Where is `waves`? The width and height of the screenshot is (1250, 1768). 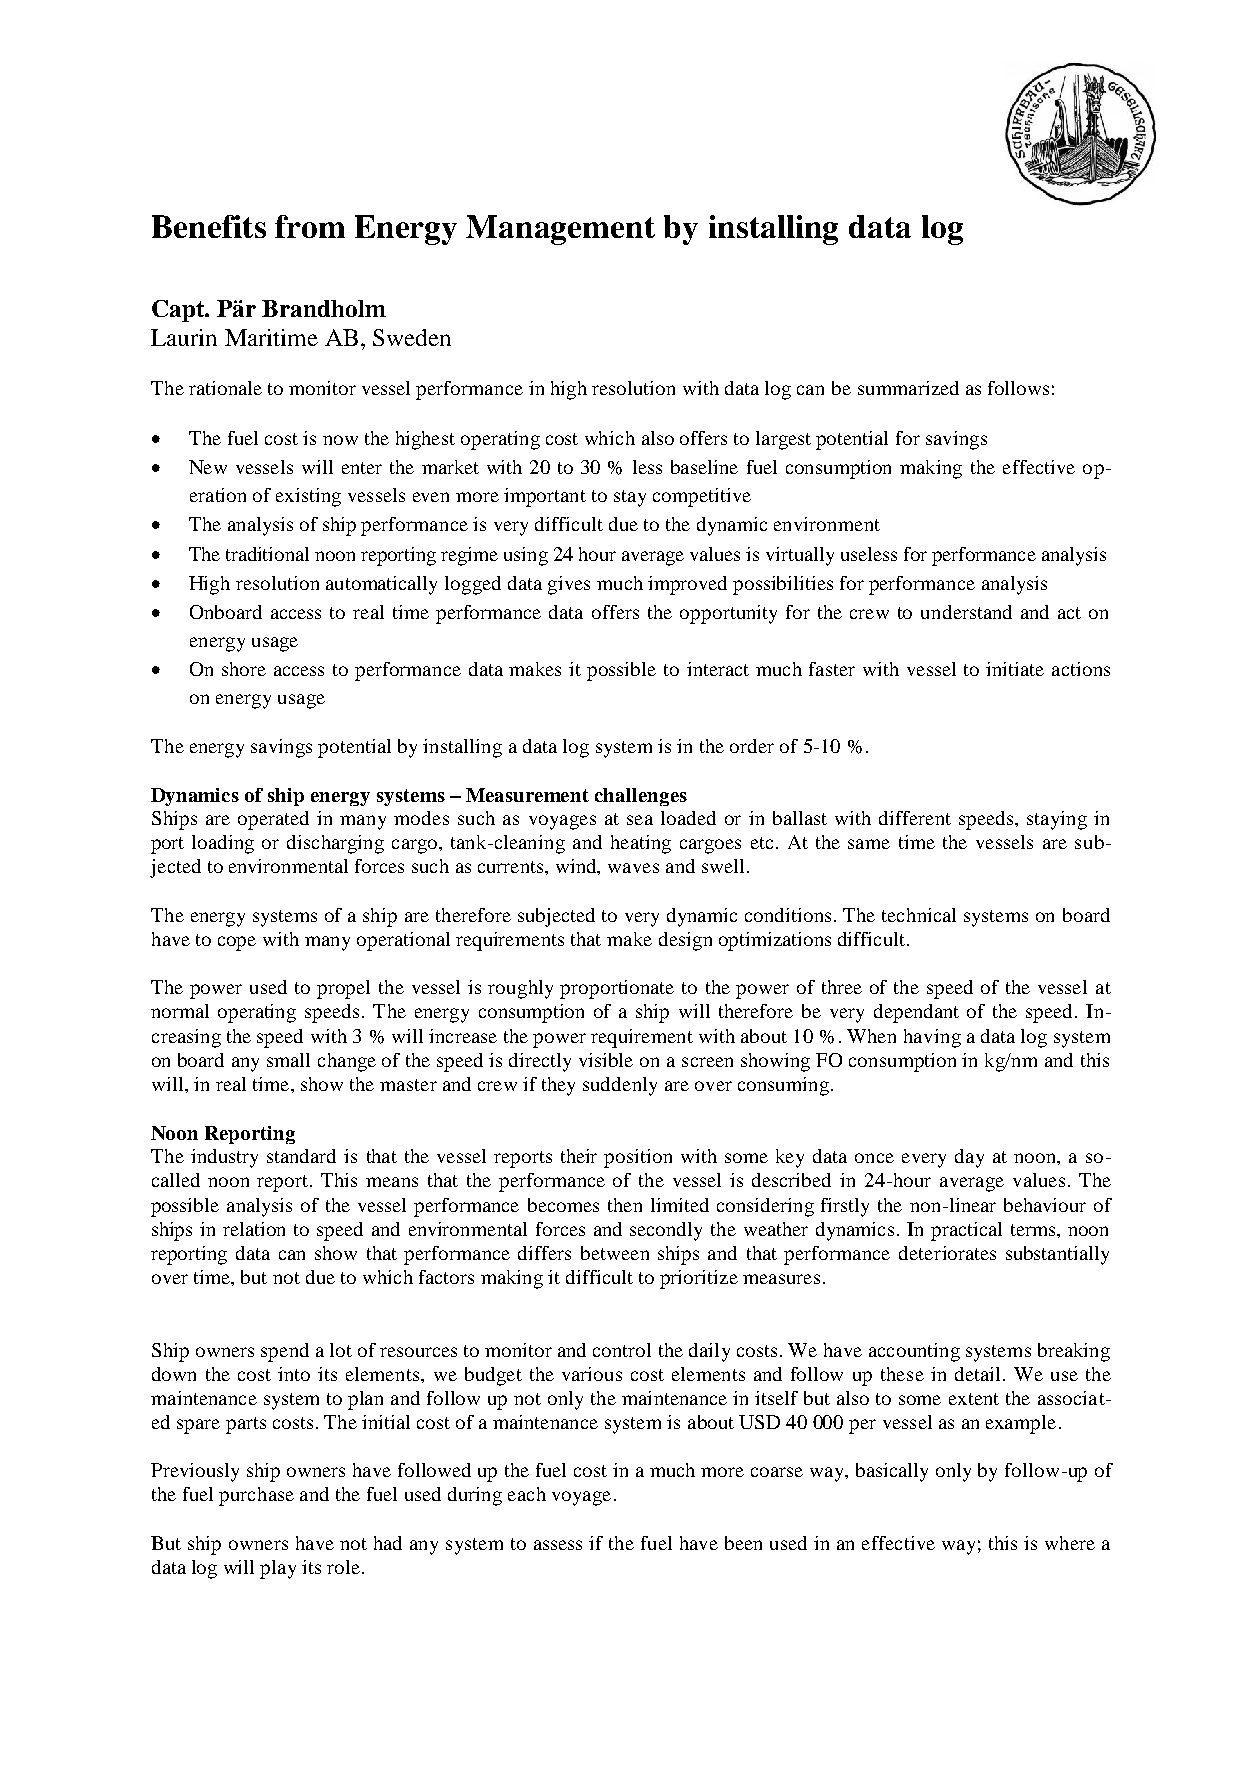
waves is located at coordinates (633, 868).
